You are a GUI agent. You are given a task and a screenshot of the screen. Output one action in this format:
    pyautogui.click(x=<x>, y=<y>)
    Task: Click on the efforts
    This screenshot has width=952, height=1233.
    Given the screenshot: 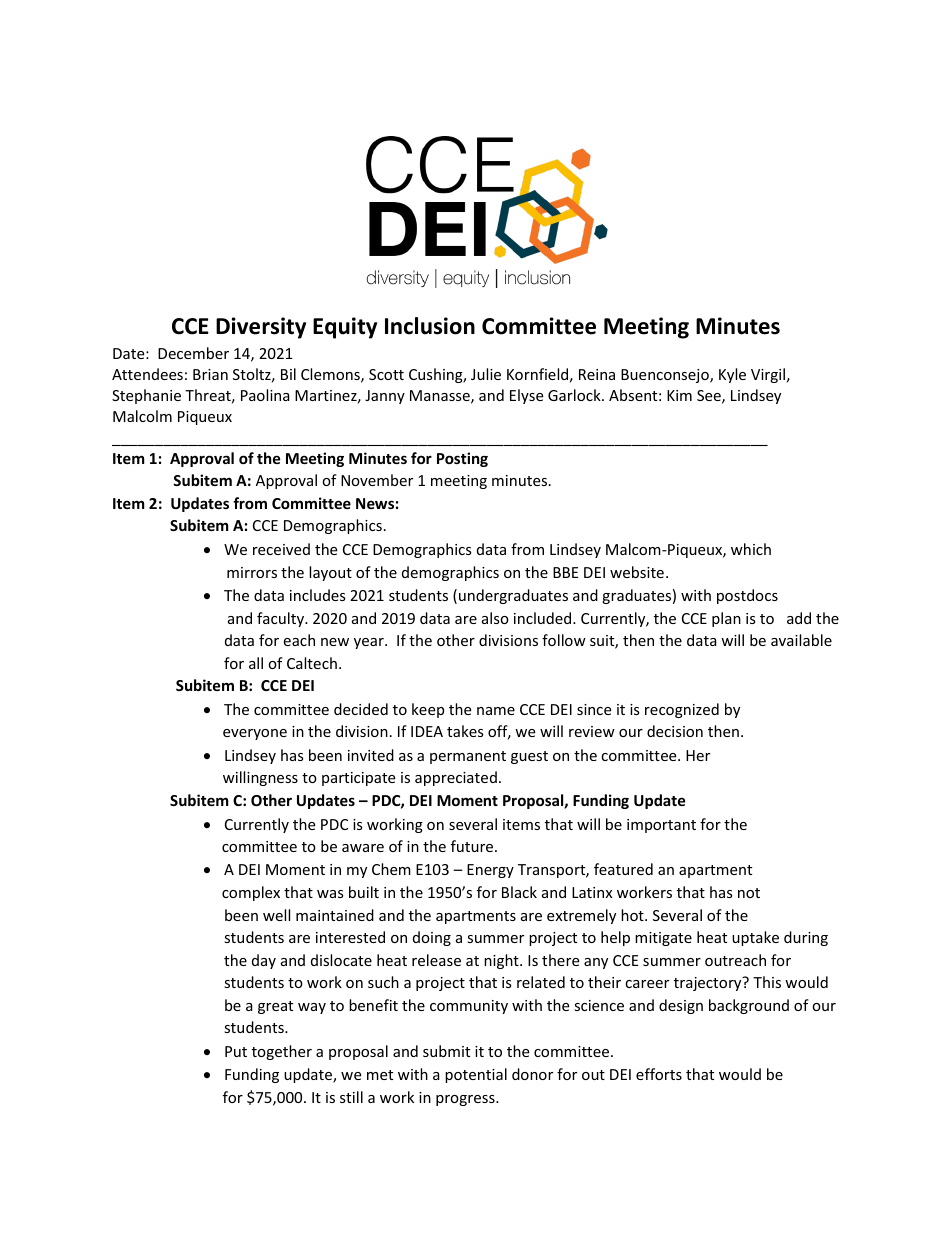 What is the action you would take?
    pyautogui.click(x=659, y=1074)
